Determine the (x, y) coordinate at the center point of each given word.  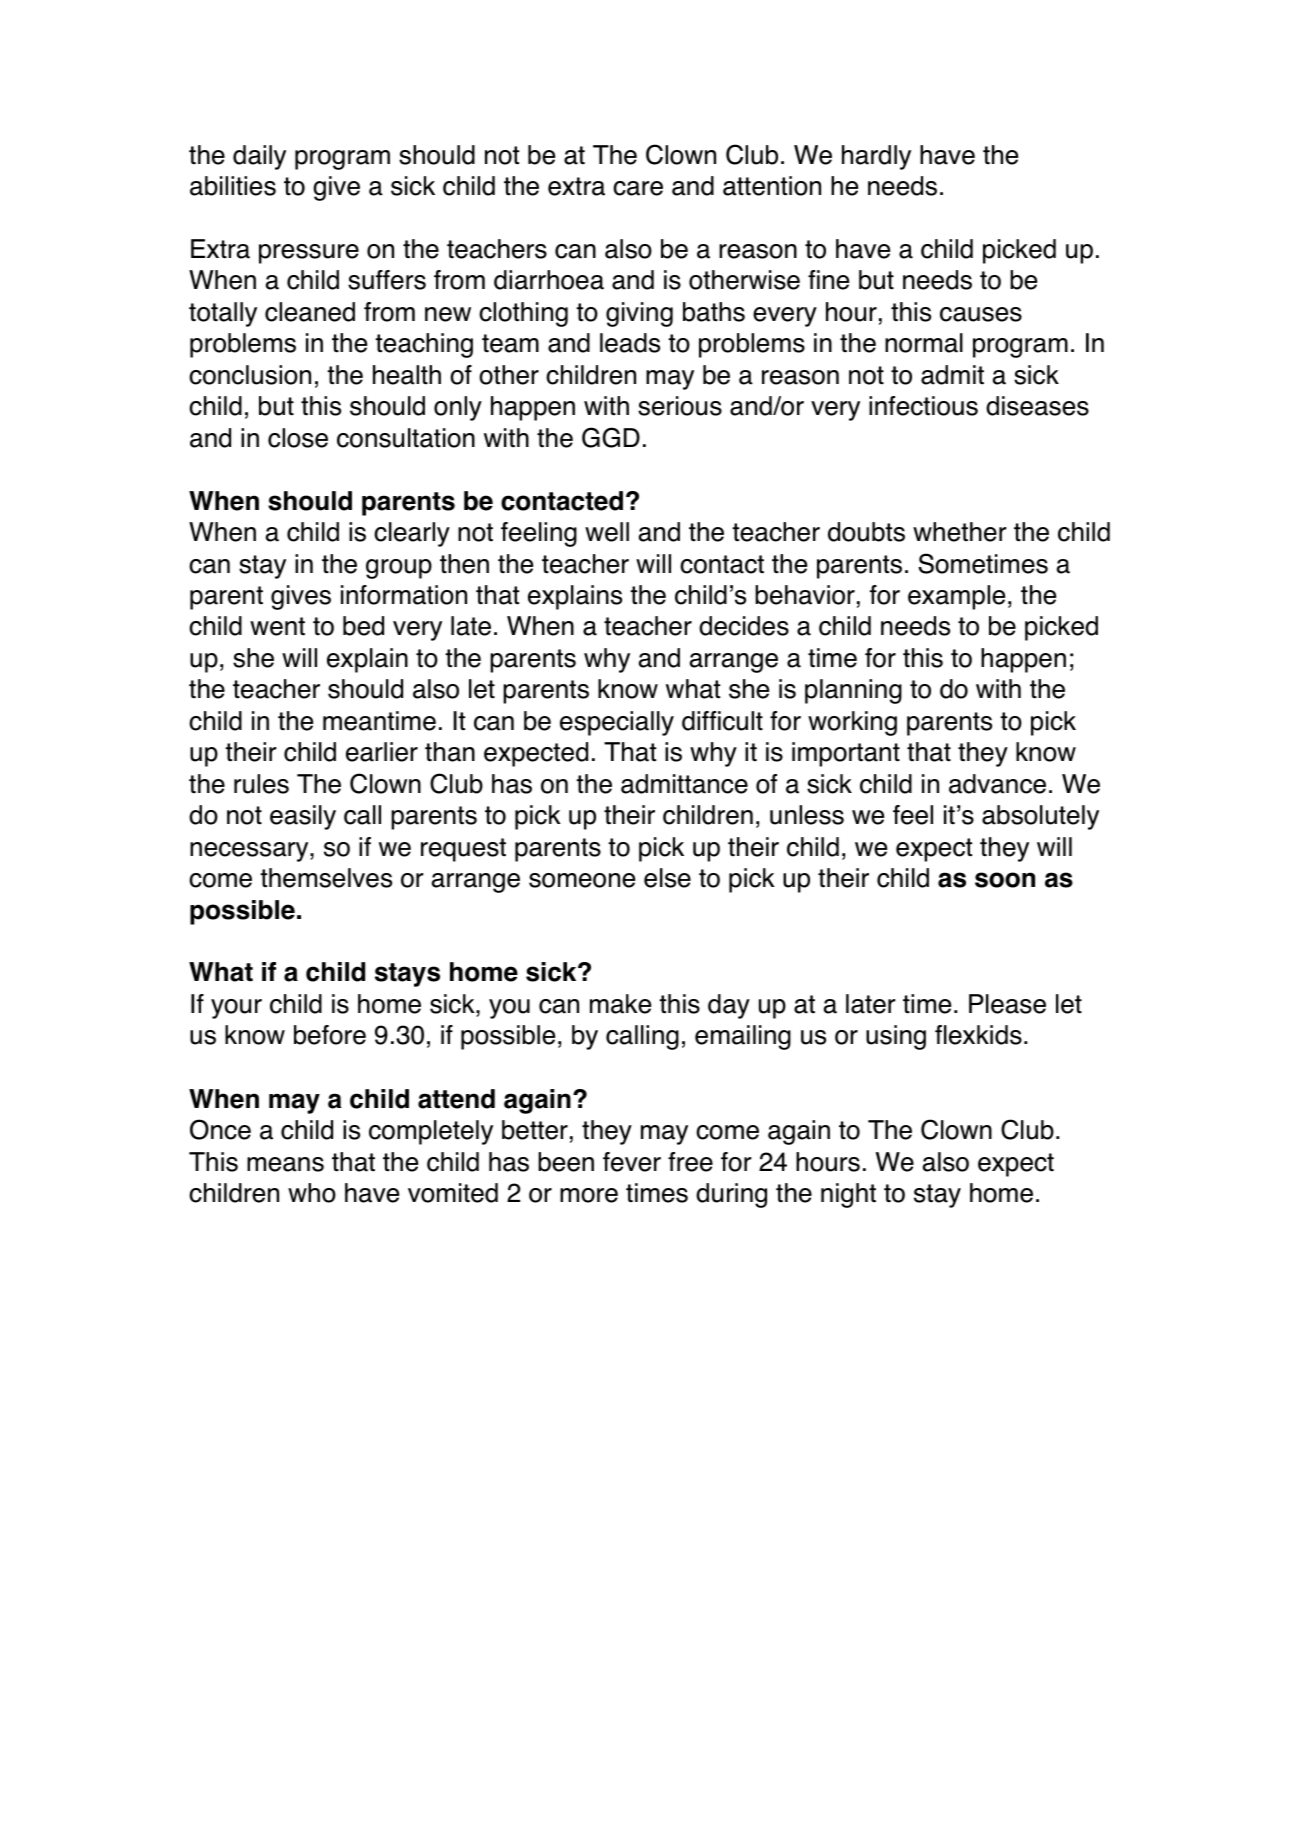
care (638, 188)
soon (1005, 880)
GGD (611, 437)
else (667, 878)
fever (632, 1162)
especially (617, 723)
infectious (923, 406)
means (285, 1164)
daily (259, 157)
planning (853, 691)
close (298, 438)
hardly (876, 157)
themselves (326, 878)
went (277, 626)
